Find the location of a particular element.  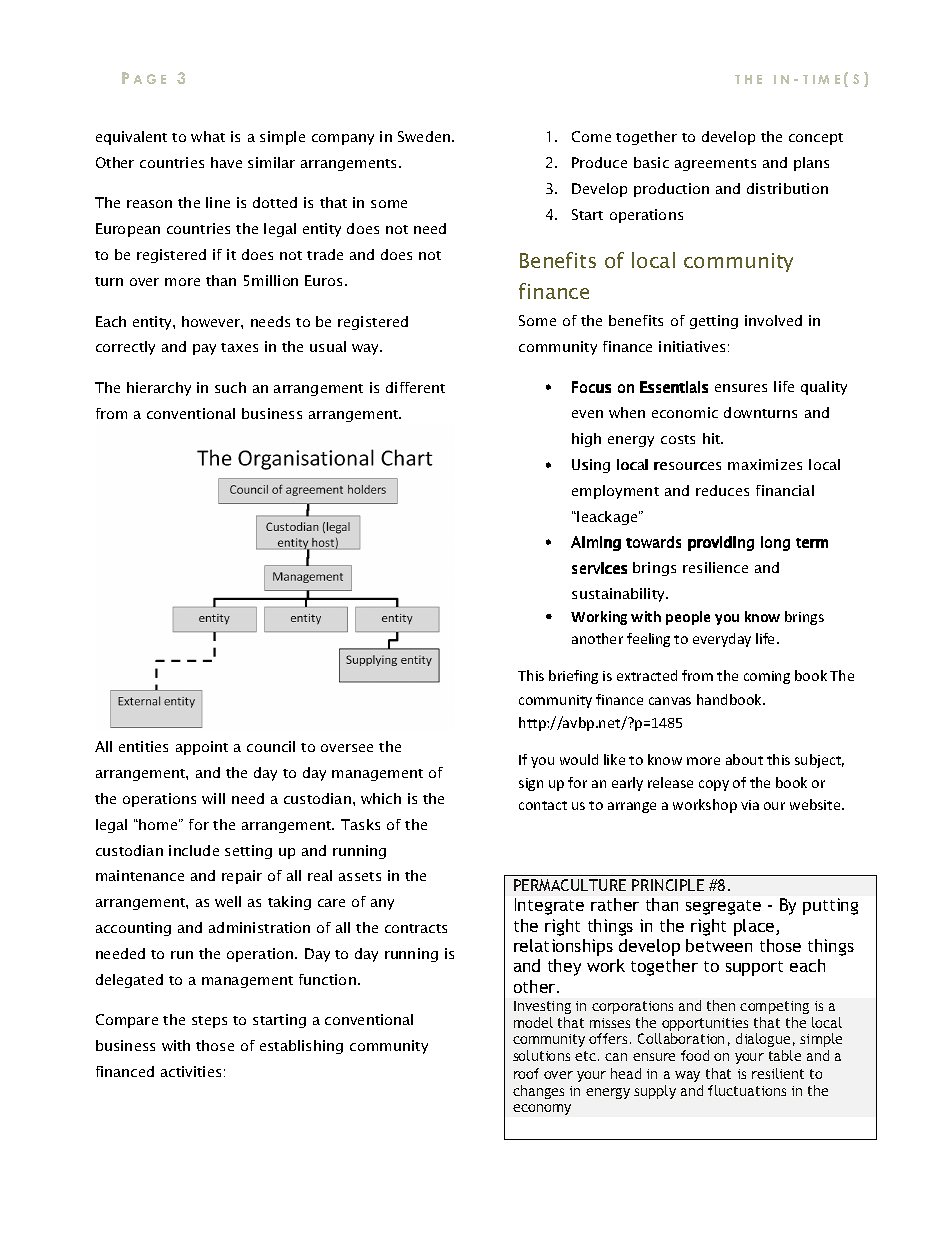

about is located at coordinates (744, 759).
